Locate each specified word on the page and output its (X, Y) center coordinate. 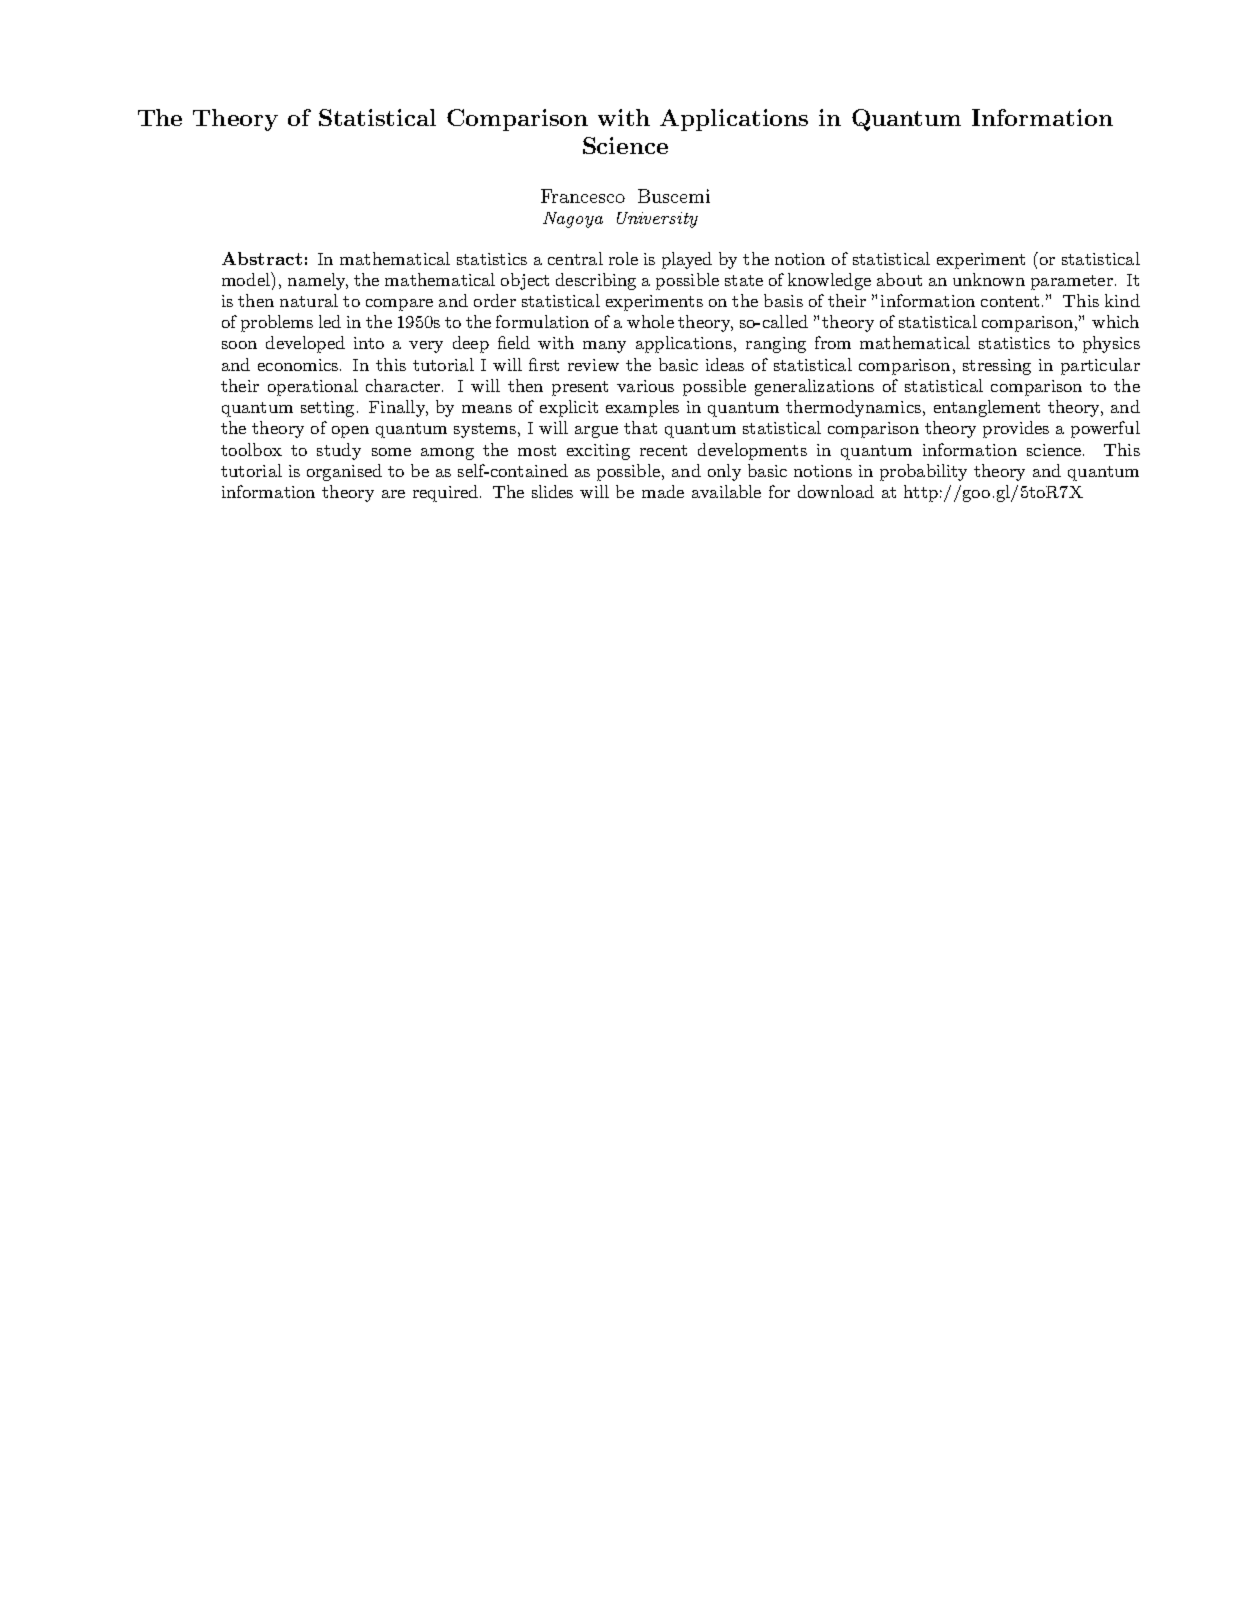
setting (327, 409)
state (744, 280)
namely (318, 281)
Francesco (583, 196)
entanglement (987, 408)
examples (642, 408)
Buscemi (674, 196)
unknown (989, 279)
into (369, 343)
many (604, 347)
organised (344, 472)
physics (1111, 344)
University (657, 220)
